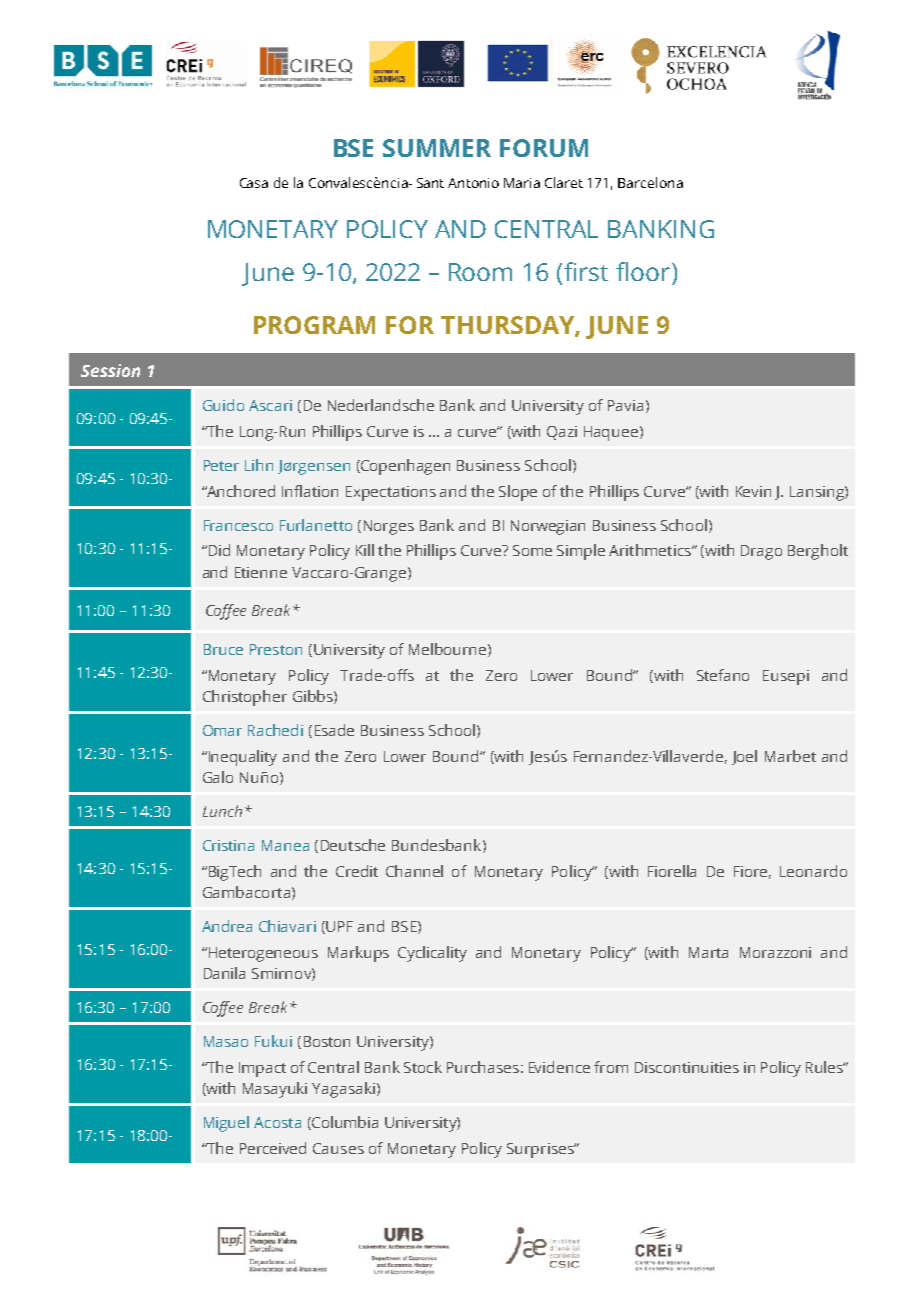  Describe the element at coordinates (532, 550) in the page. I see `Some` at that location.
